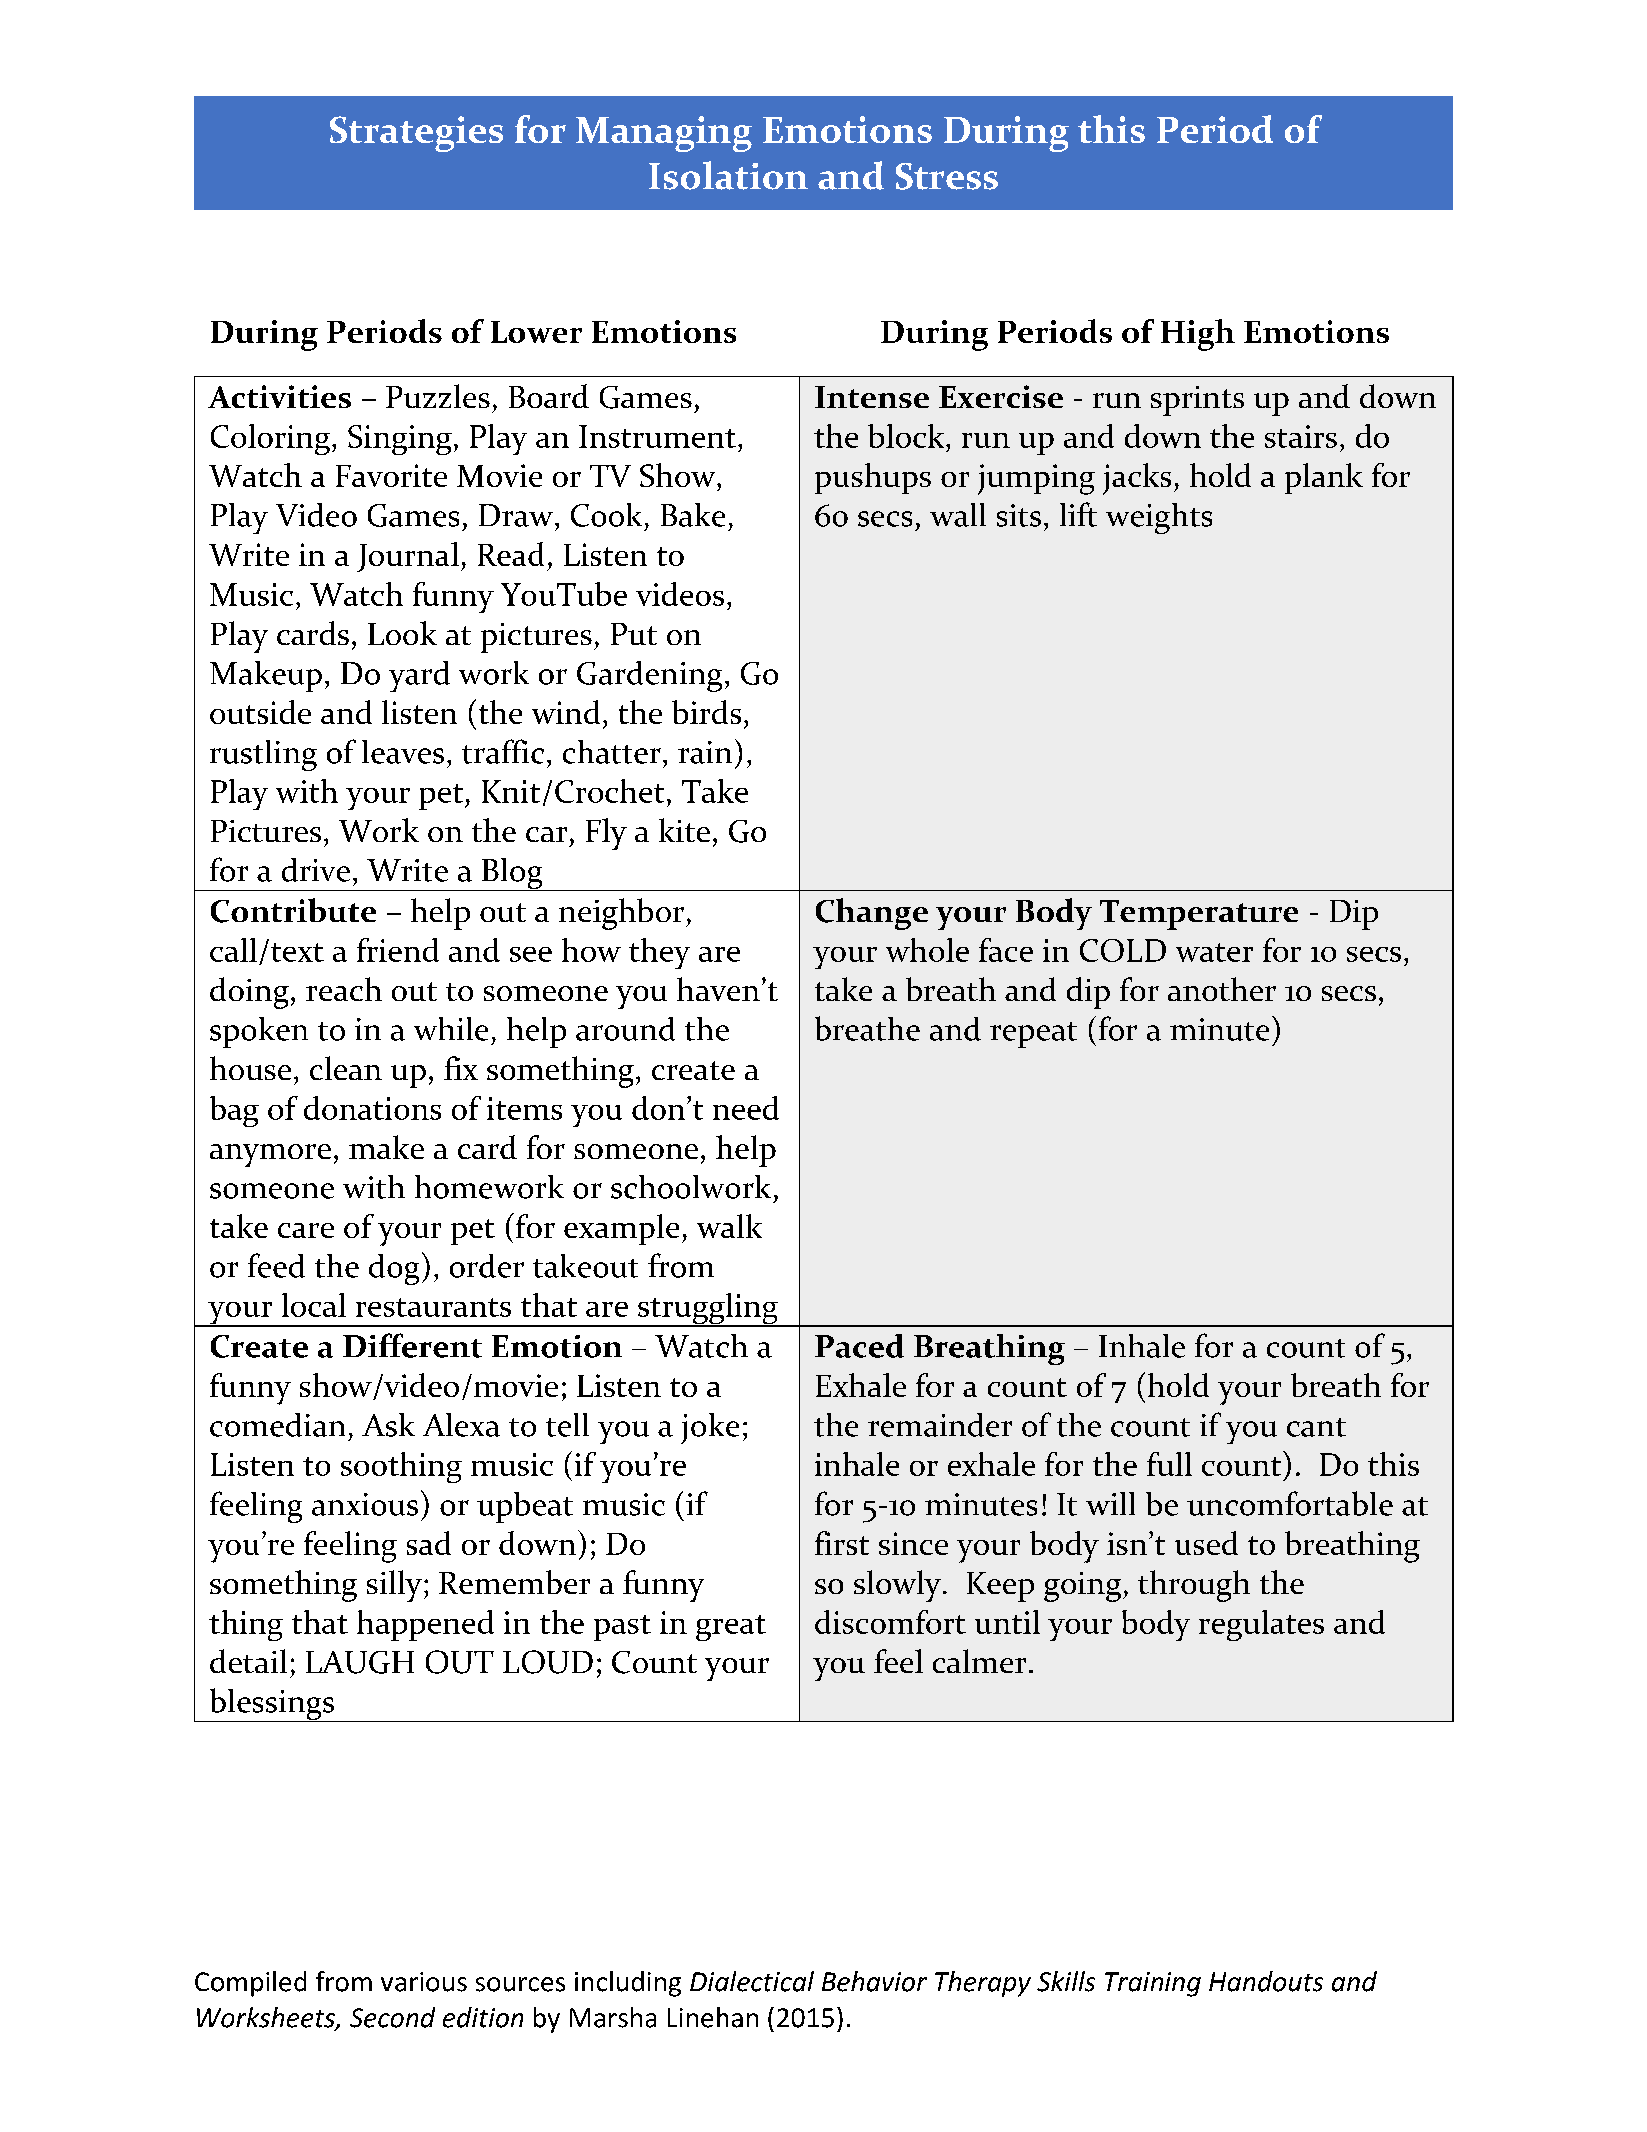  Describe the element at coordinates (752, 1981) in the screenshot. I see `Dialectical` at that location.
